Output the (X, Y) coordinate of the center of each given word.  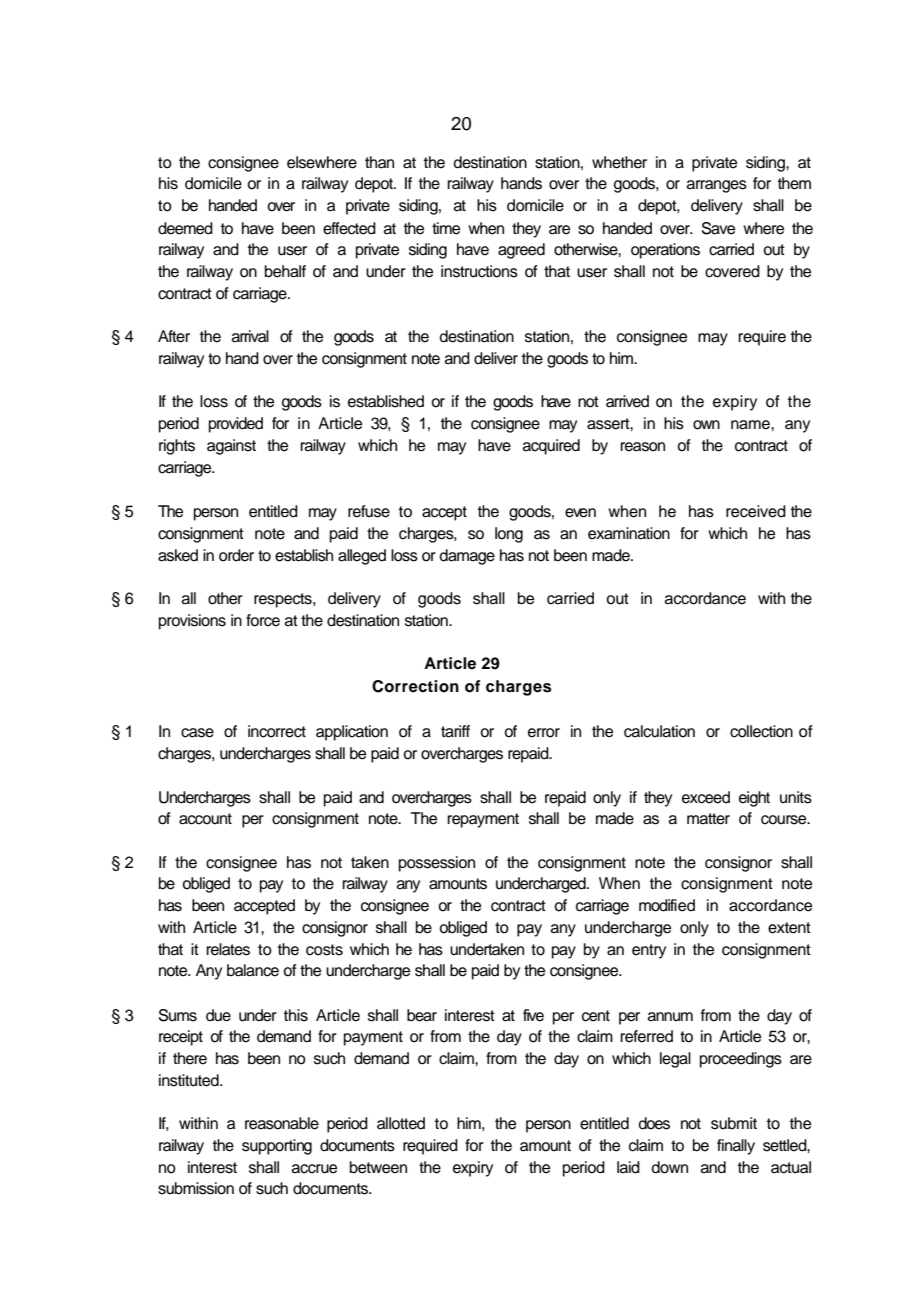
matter (708, 819)
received (756, 511)
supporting (277, 1147)
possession (437, 864)
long (509, 535)
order (236, 555)
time (446, 228)
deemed (185, 228)
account (205, 819)
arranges (717, 186)
